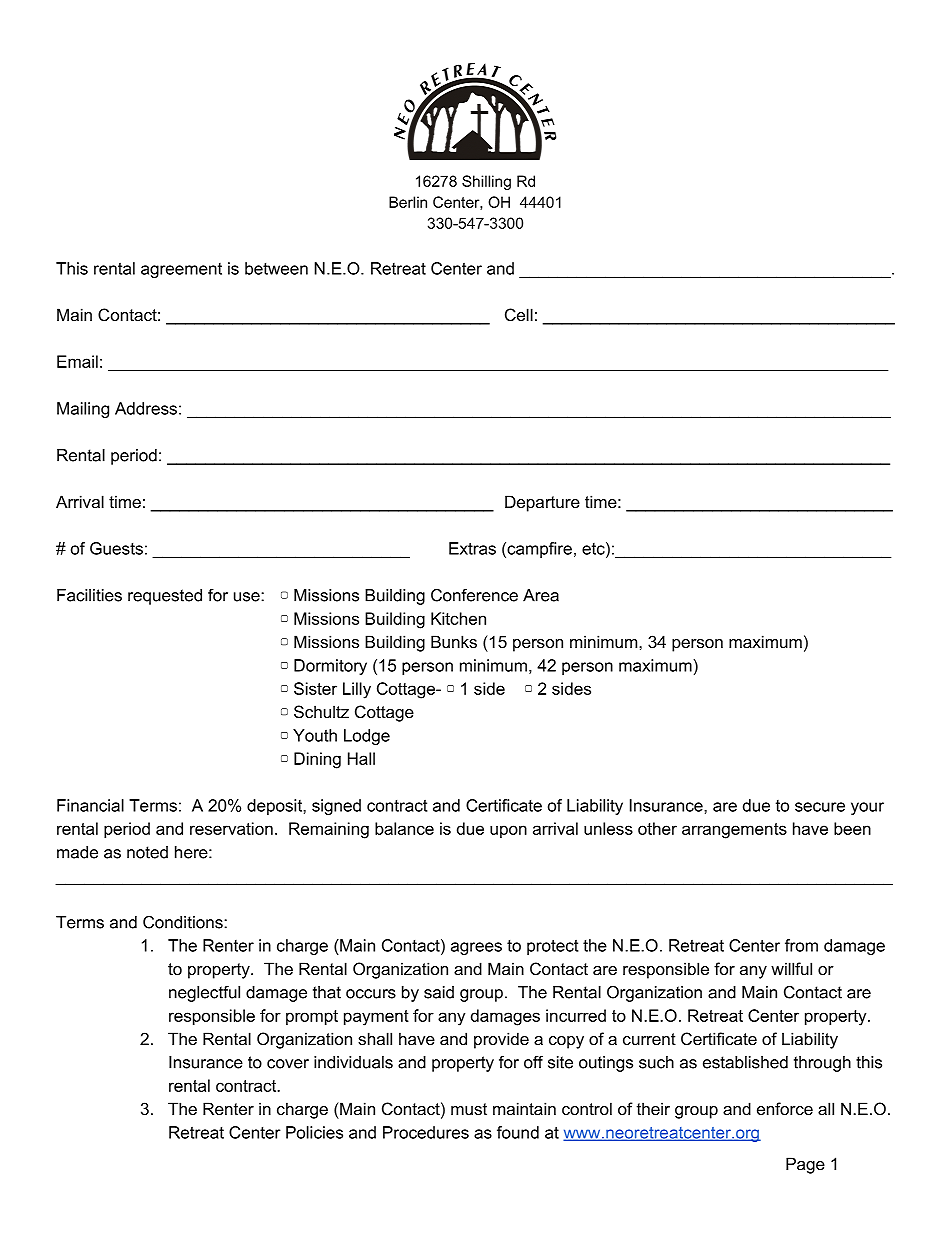 The width and height of the screenshot is (952, 1233). What do you see at coordinates (181, 270) in the screenshot?
I see `agreement` at bounding box center [181, 270].
